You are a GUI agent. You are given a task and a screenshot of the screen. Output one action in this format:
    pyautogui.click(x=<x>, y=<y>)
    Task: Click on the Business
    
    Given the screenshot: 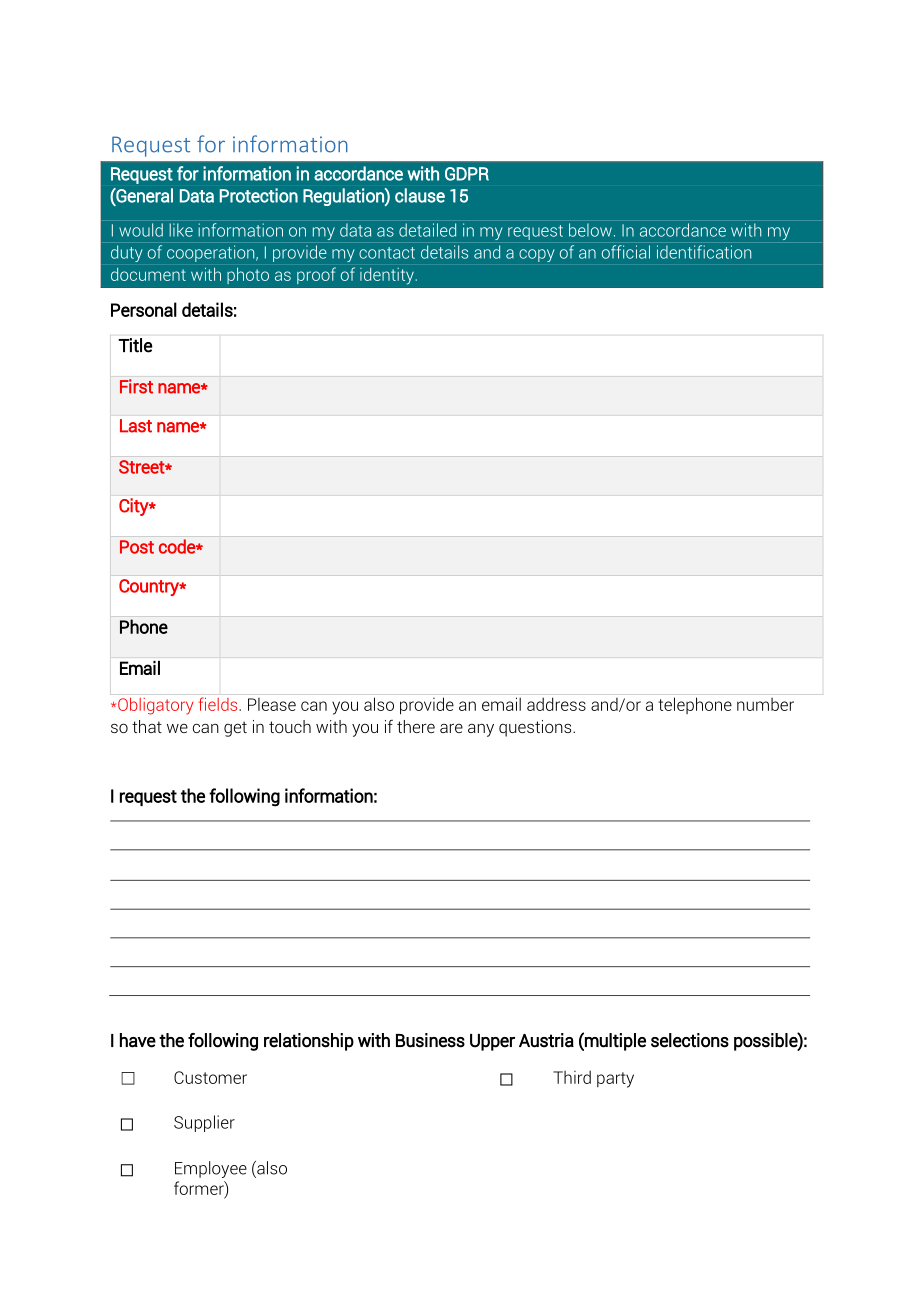 What is the action you would take?
    pyautogui.click(x=430, y=1040)
